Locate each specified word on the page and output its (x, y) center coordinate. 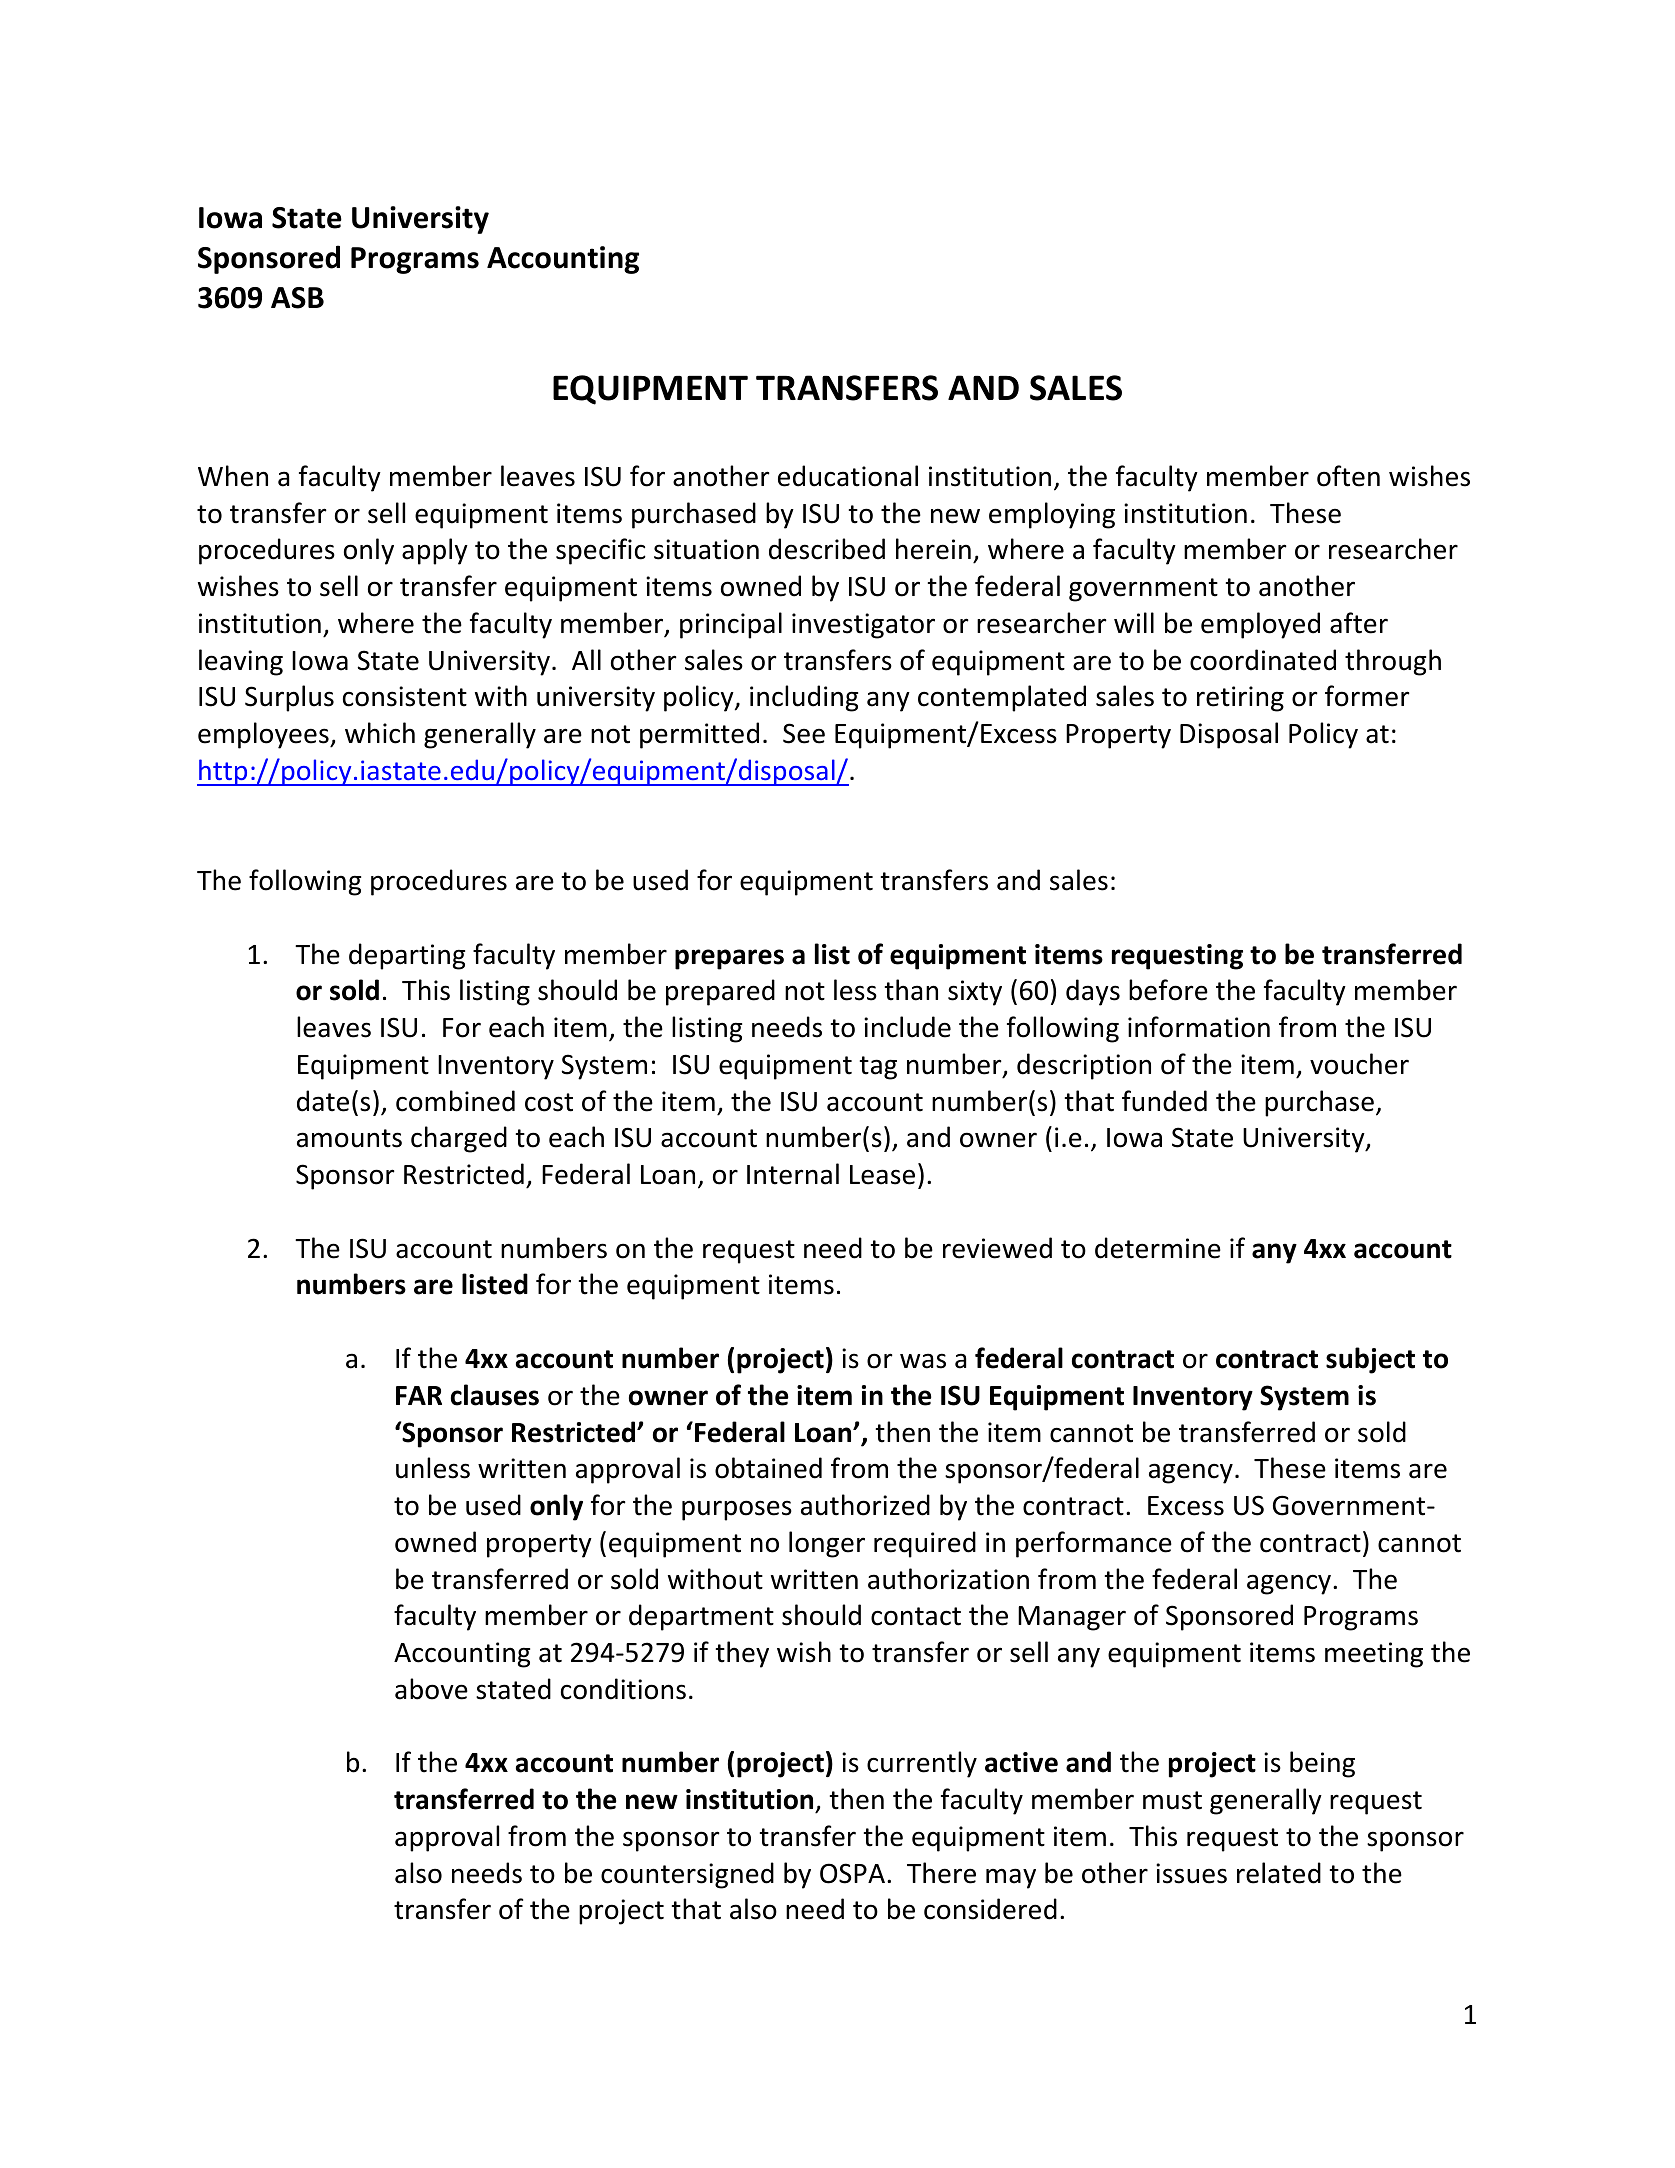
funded (1164, 1101)
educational (848, 476)
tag (878, 1068)
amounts (349, 1138)
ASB (297, 298)
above (431, 1689)
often (1348, 476)
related (1279, 1873)
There (941, 1873)
